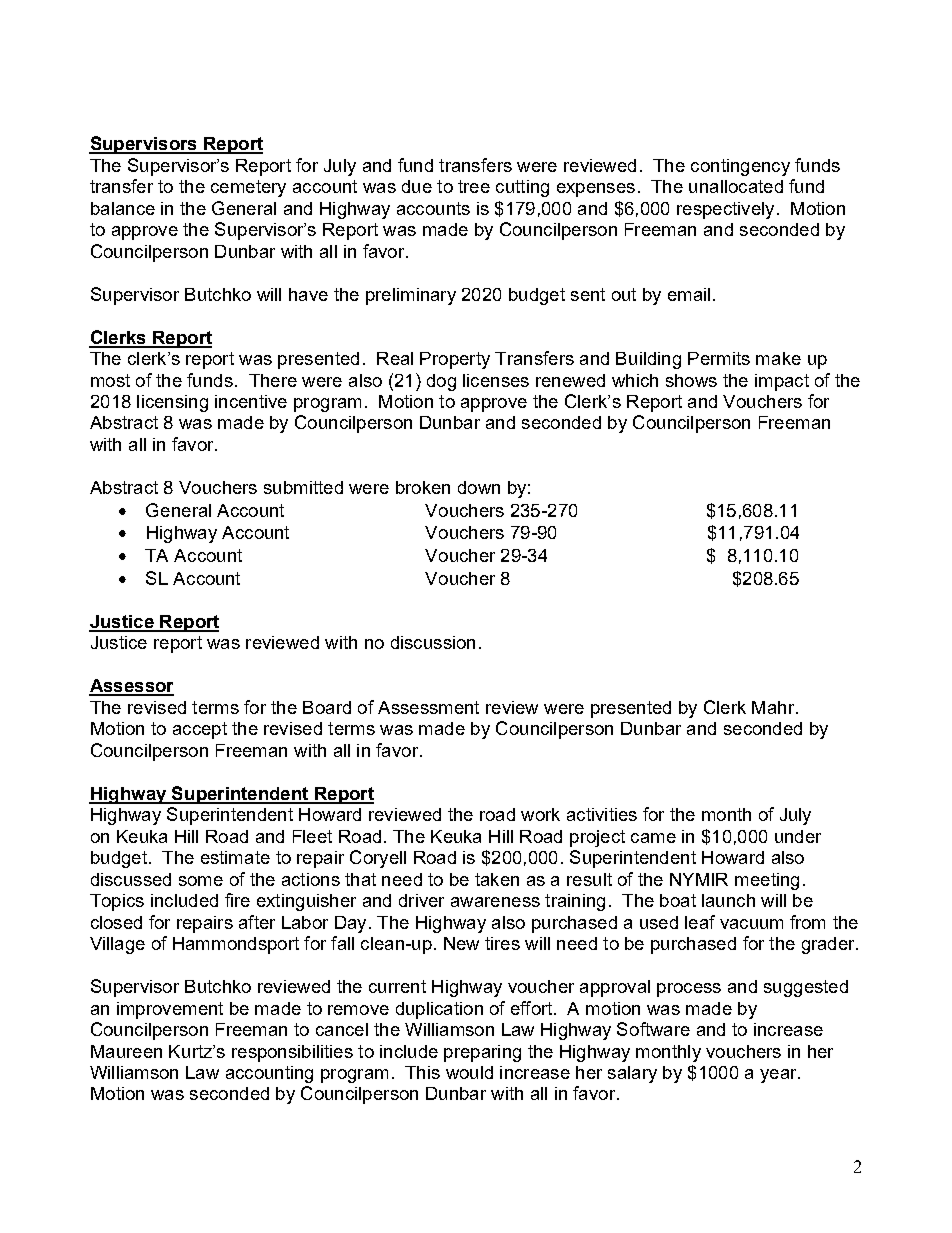 The width and height of the screenshot is (952, 1233). I want to click on Assessor, so click(131, 687).
